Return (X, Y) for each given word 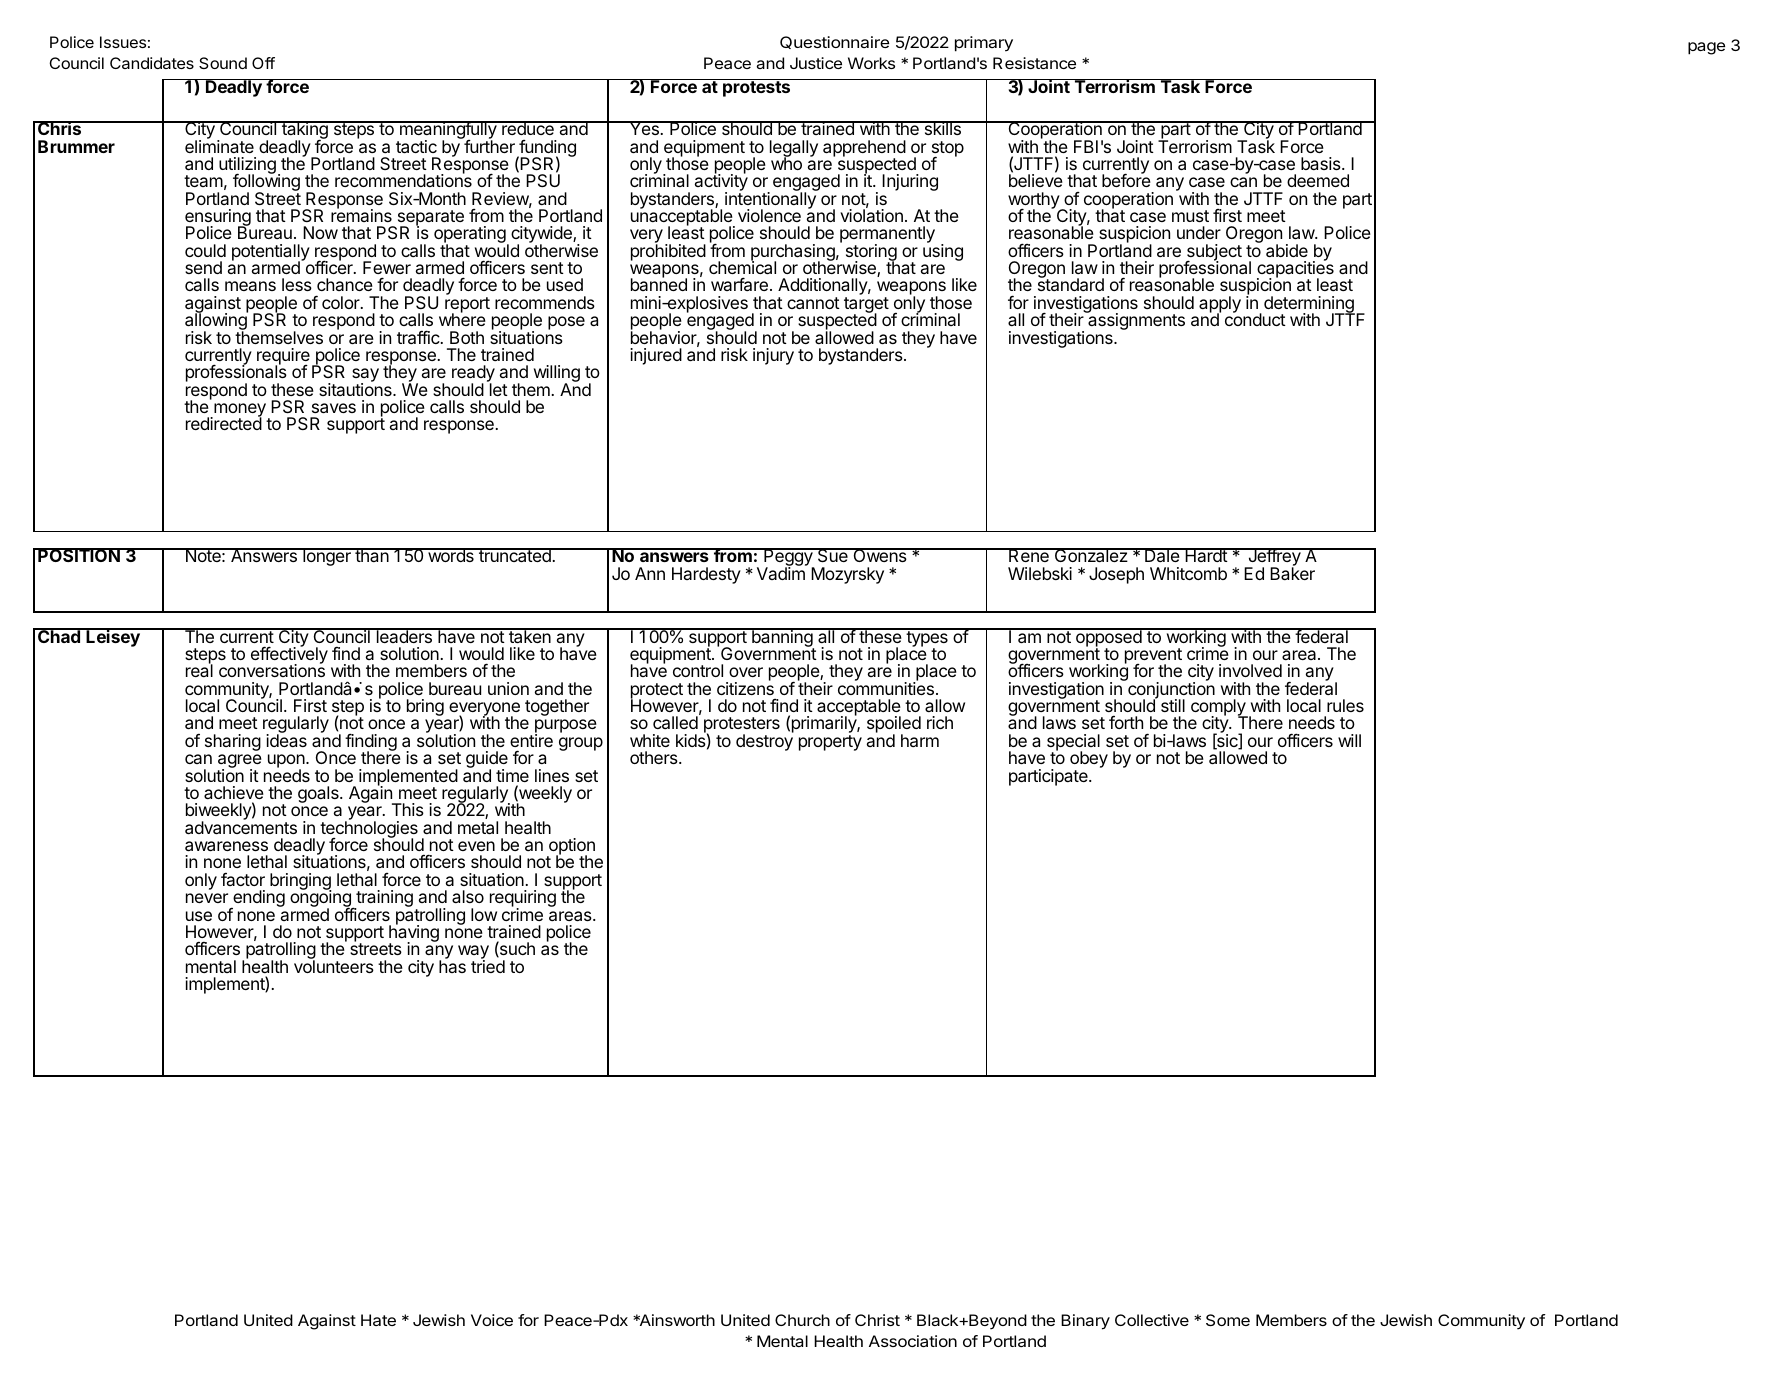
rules (1345, 705)
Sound (223, 63)
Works (871, 63)
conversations (272, 670)
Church (802, 1320)
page (1706, 48)
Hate (378, 1320)
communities (886, 687)
